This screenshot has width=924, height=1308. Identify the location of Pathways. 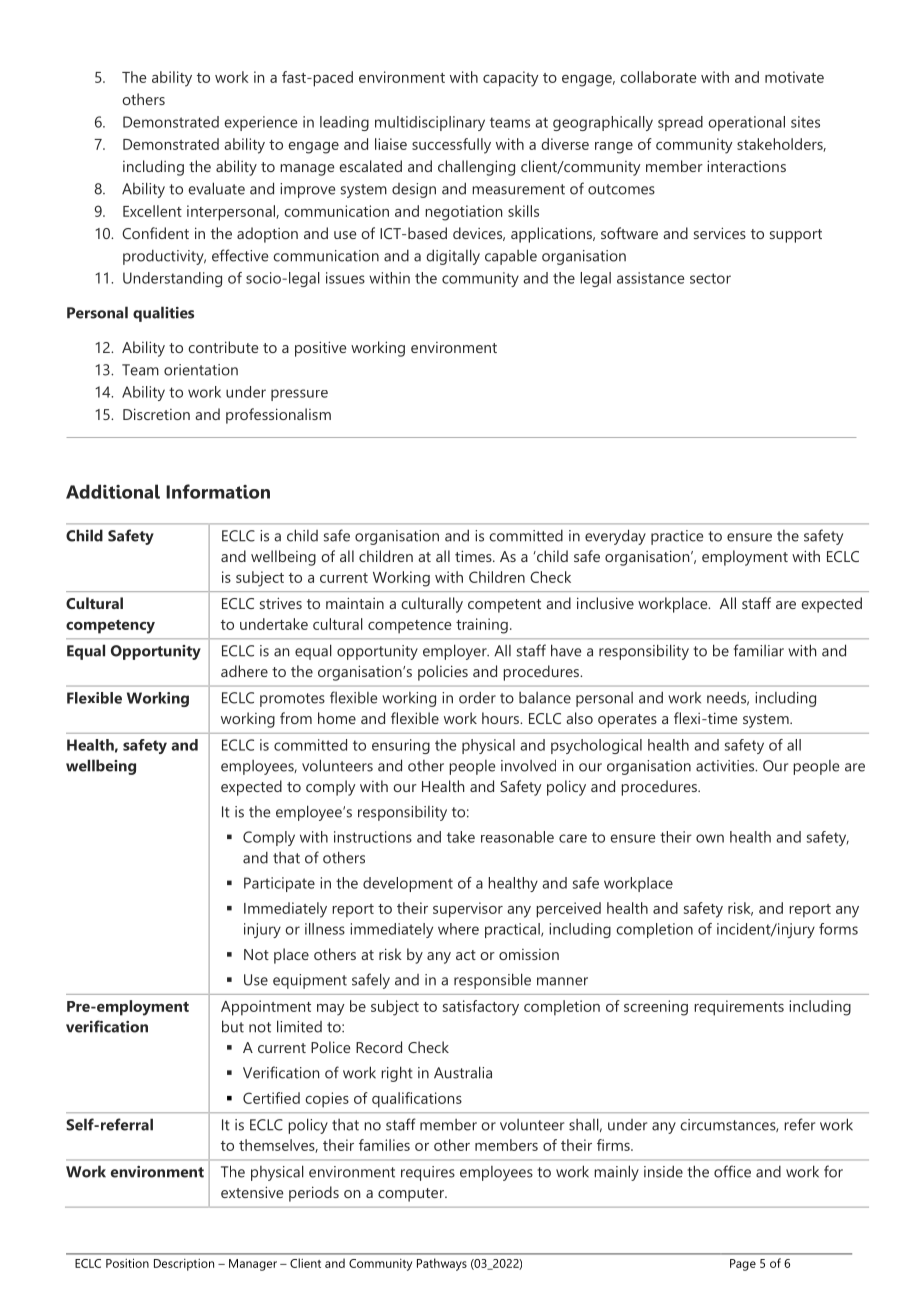
(442, 1264).
